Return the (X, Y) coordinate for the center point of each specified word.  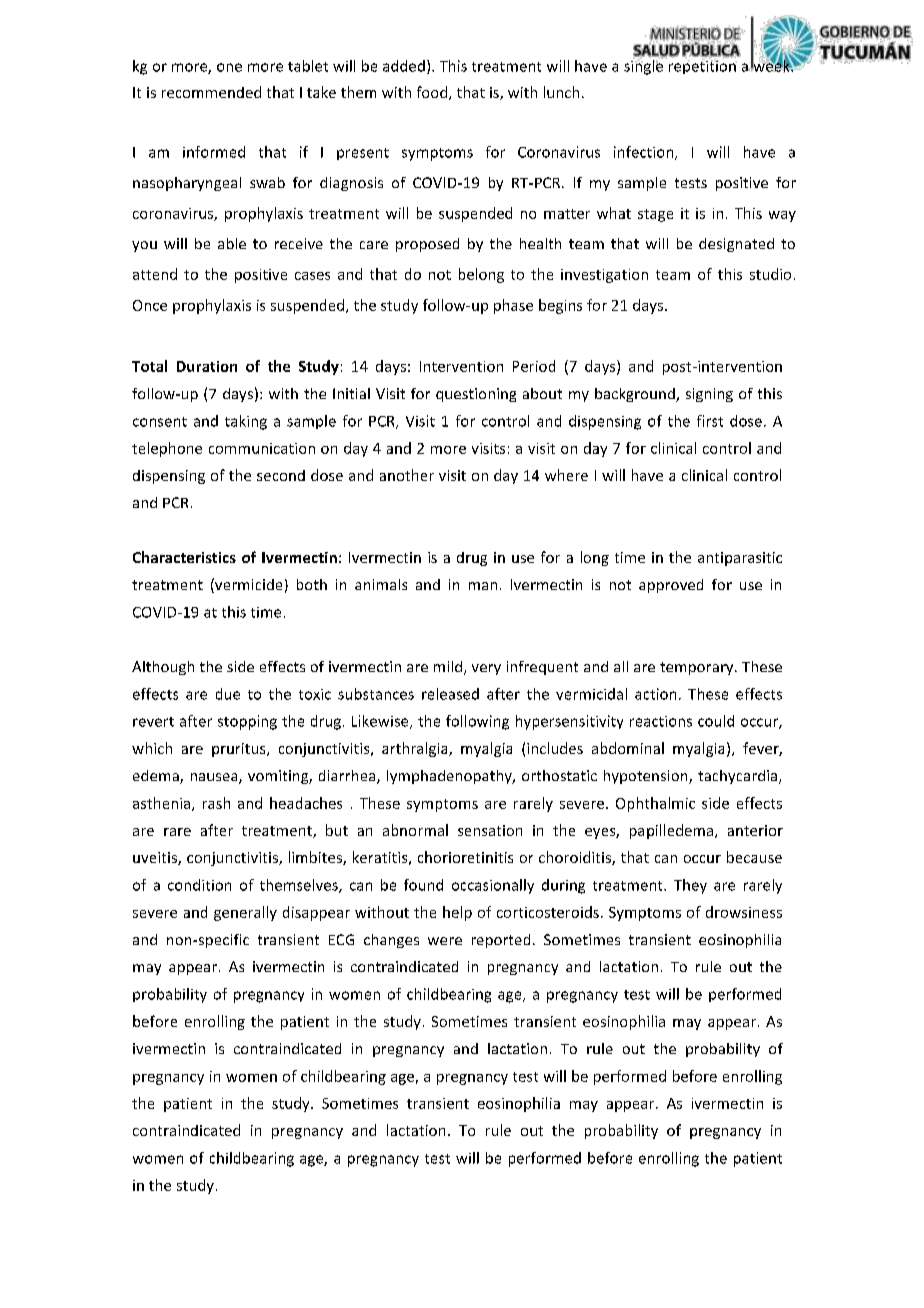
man (483, 586)
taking (246, 422)
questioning (476, 395)
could (716, 721)
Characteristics (184, 557)
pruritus (240, 750)
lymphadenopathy (450, 777)
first (710, 421)
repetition (703, 66)
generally (245, 913)
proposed (427, 245)
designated (736, 245)
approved (671, 586)
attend (155, 274)
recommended (211, 92)
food (433, 93)
